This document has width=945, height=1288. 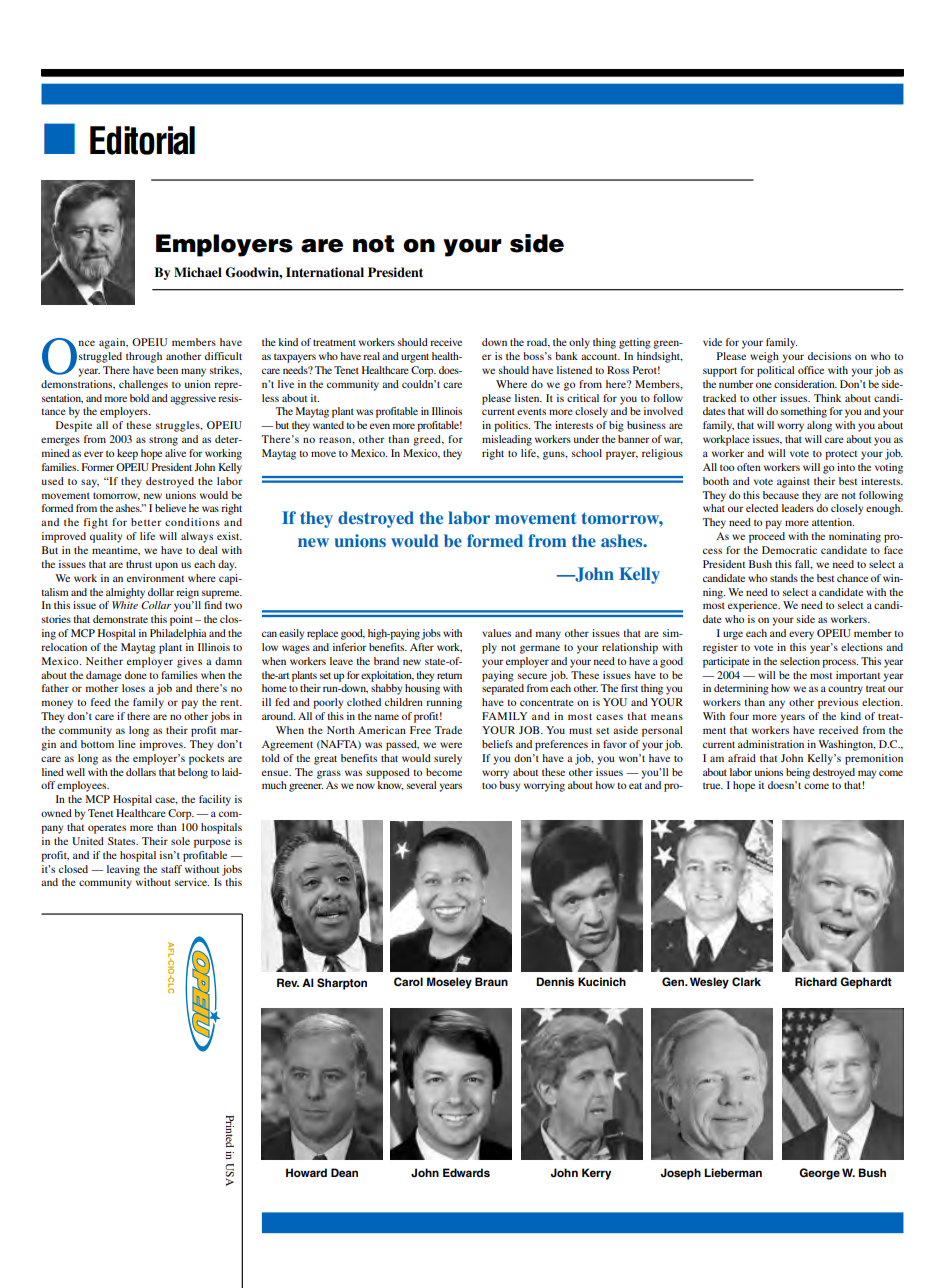 I want to click on Howard, so click(x=306, y=1172).
